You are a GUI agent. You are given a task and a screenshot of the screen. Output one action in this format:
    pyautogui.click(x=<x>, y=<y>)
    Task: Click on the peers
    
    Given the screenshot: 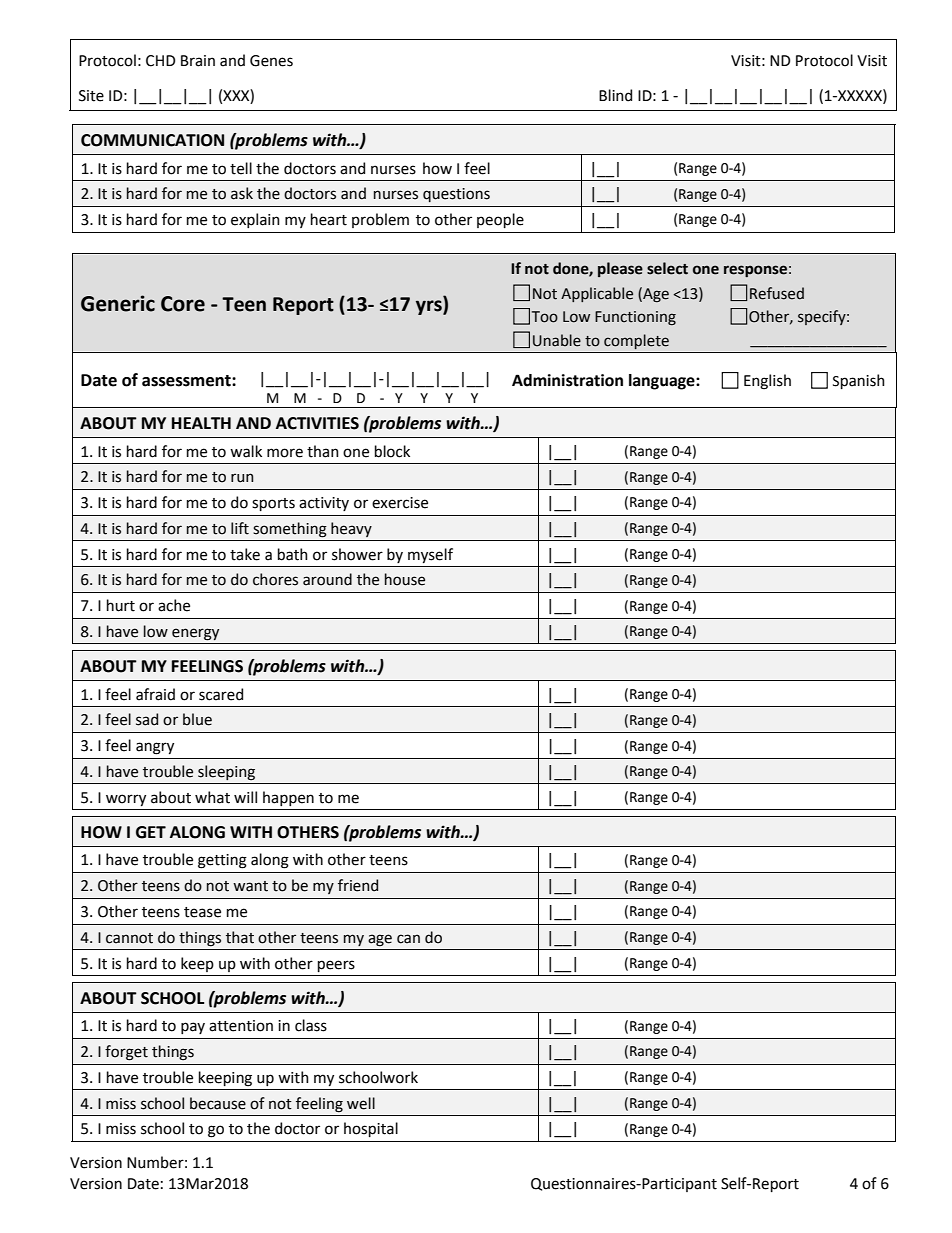 What is the action you would take?
    pyautogui.click(x=336, y=966)
